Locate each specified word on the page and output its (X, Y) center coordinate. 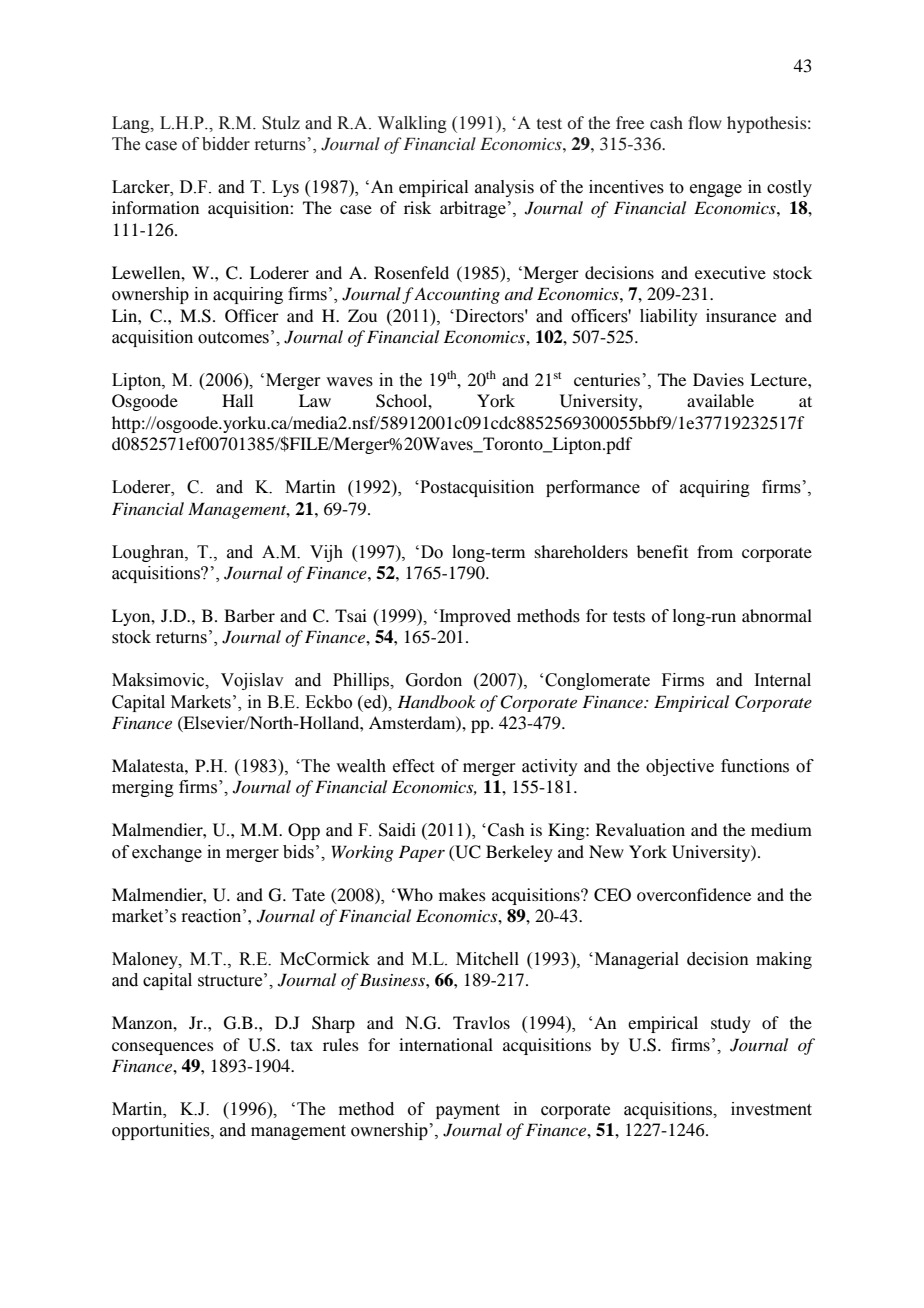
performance (593, 488)
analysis (504, 188)
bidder (226, 144)
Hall (237, 400)
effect (413, 766)
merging (143, 788)
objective (680, 767)
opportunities (162, 1131)
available (720, 400)
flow (705, 122)
